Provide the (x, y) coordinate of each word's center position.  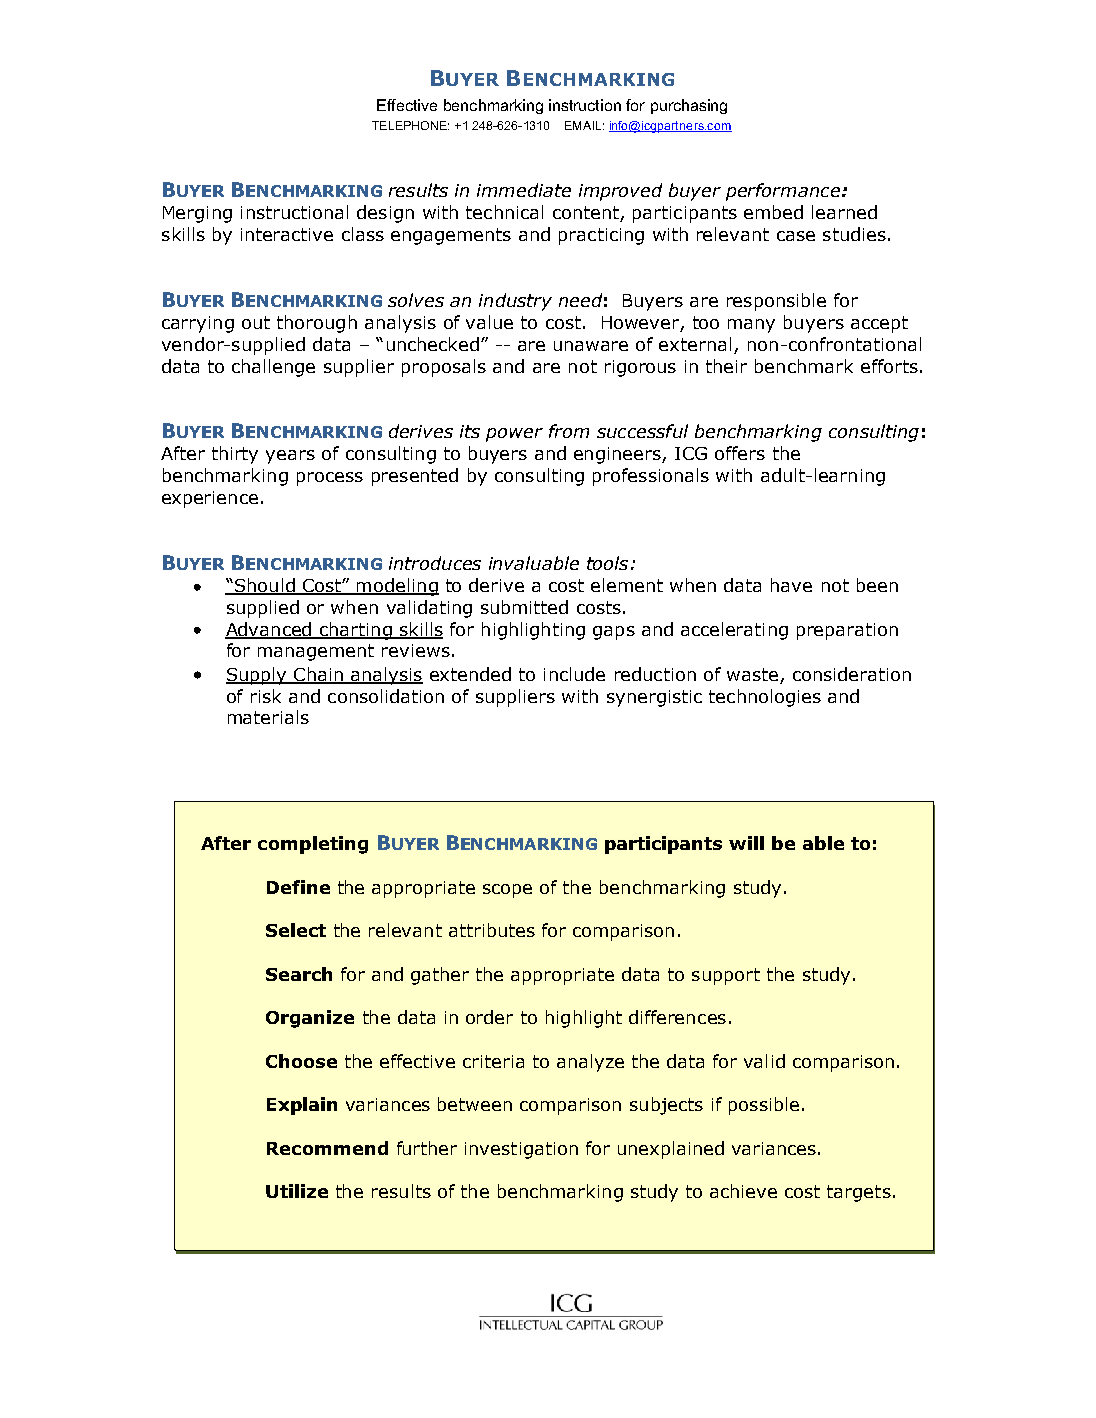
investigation (521, 1150)
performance (783, 192)
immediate (524, 190)
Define (298, 887)
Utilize (297, 1191)
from (569, 431)
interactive (287, 234)
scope (507, 891)
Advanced (269, 630)
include (574, 674)
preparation (847, 631)
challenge (273, 368)
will (746, 843)
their (726, 366)
